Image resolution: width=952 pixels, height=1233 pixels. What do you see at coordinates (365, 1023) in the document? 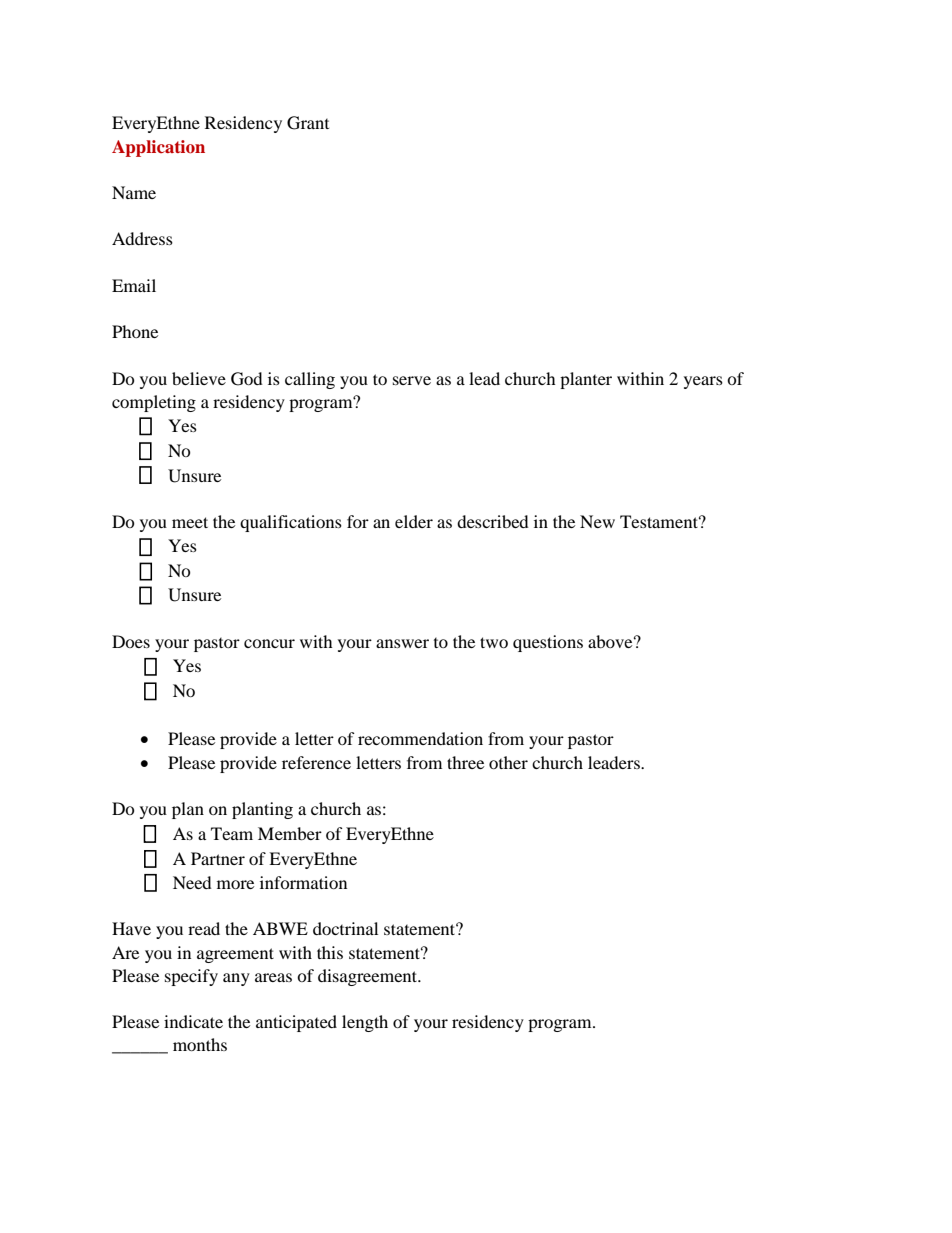
I see `length` at bounding box center [365, 1023].
